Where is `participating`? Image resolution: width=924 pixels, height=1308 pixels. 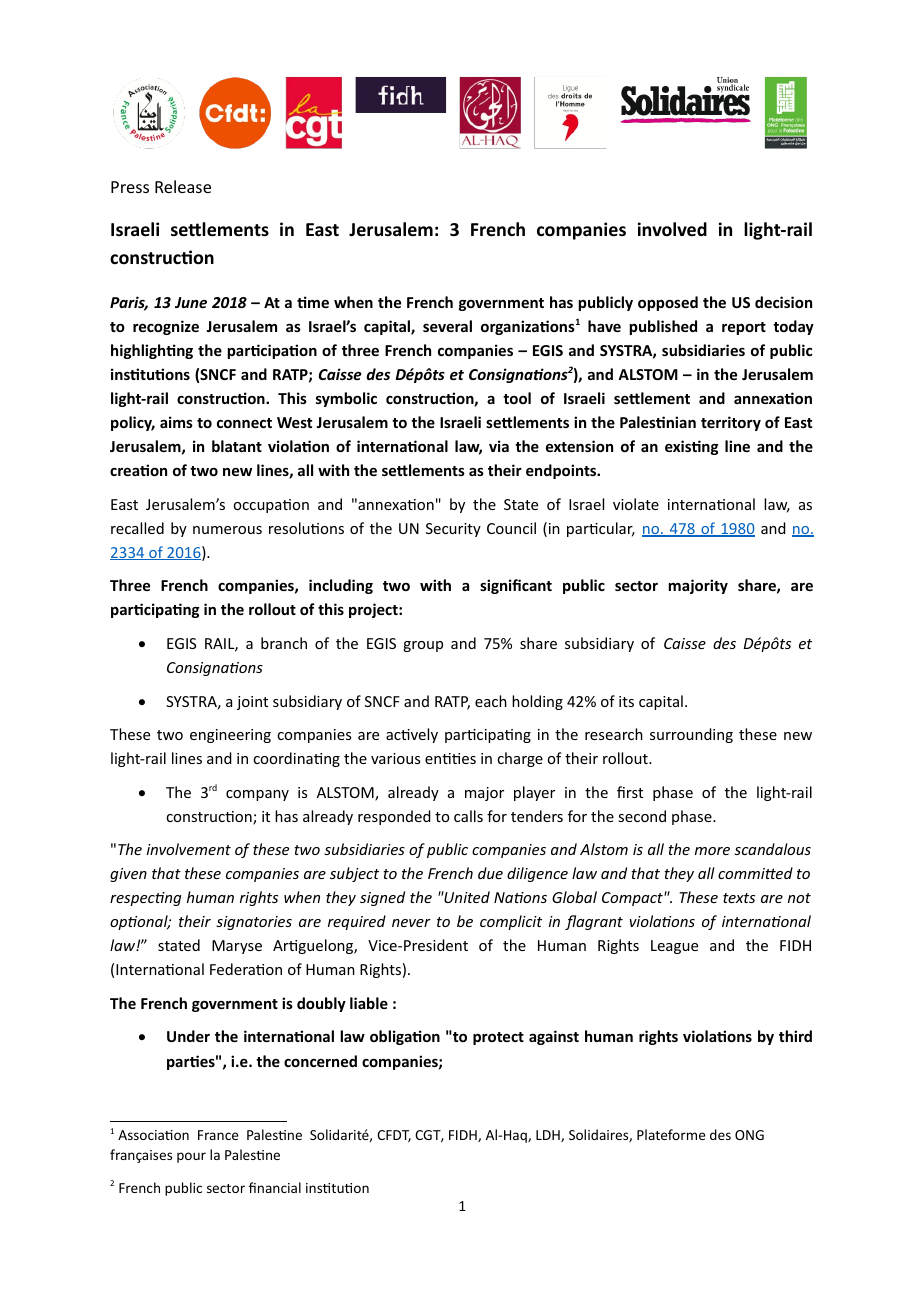
participating is located at coordinates (155, 610).
